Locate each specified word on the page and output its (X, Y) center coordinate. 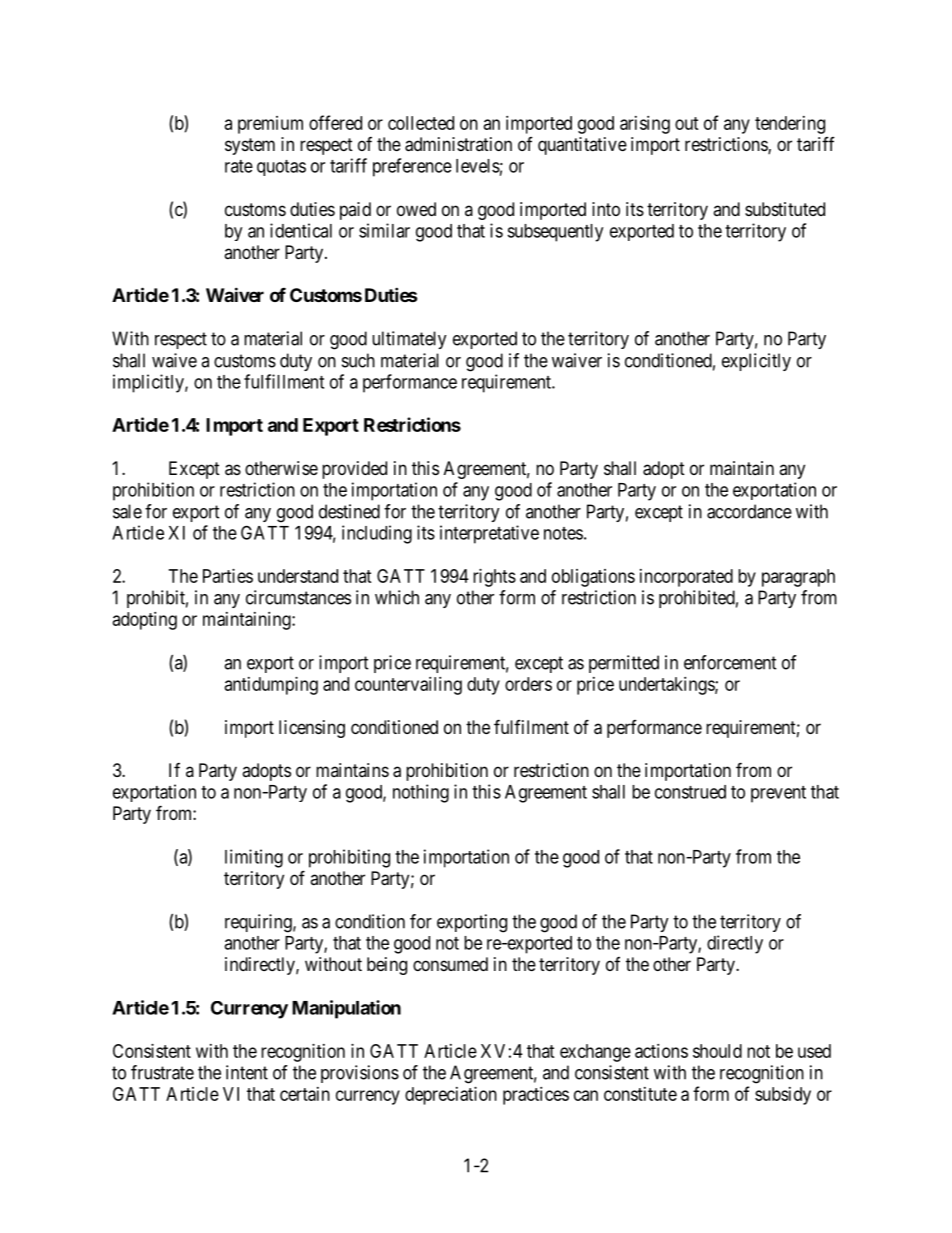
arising (645, 125)
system (250, 146)
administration (458, 144)
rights (494, 578)
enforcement (730, 662)
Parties (228, 576)
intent (247, 1072)
